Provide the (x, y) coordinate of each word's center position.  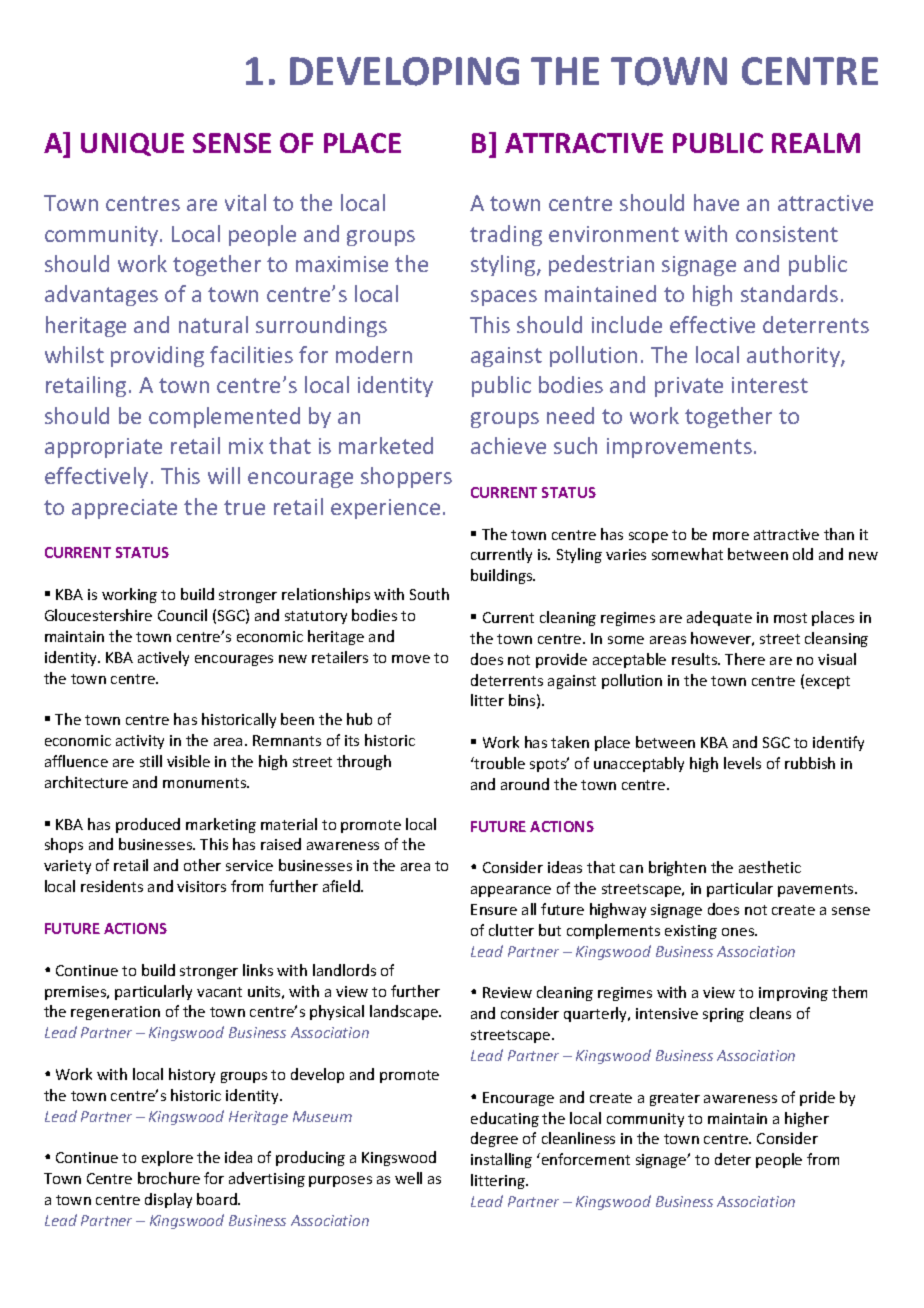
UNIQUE (132, 144)
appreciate (124, 509)
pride (817, 1098)
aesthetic (770, 867)
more (731, 536)
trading (506, 235)
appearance (511, 891)
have (716, 202)
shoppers (406, 477)
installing (501, 1160)
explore (167, 1158)
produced (148, 825)
